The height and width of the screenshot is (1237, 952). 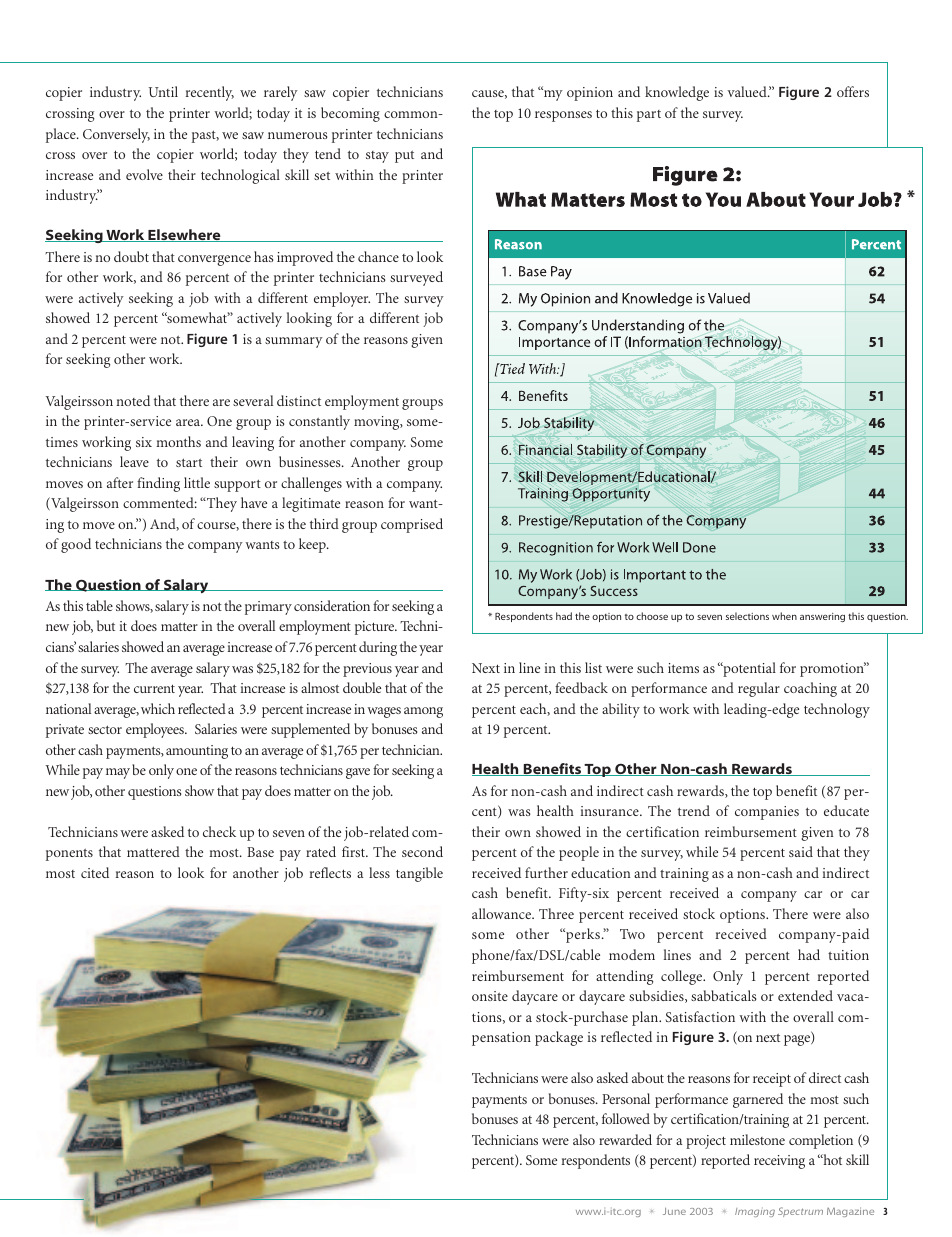 I want to click on receiving, so click(x=779, y=1162).
